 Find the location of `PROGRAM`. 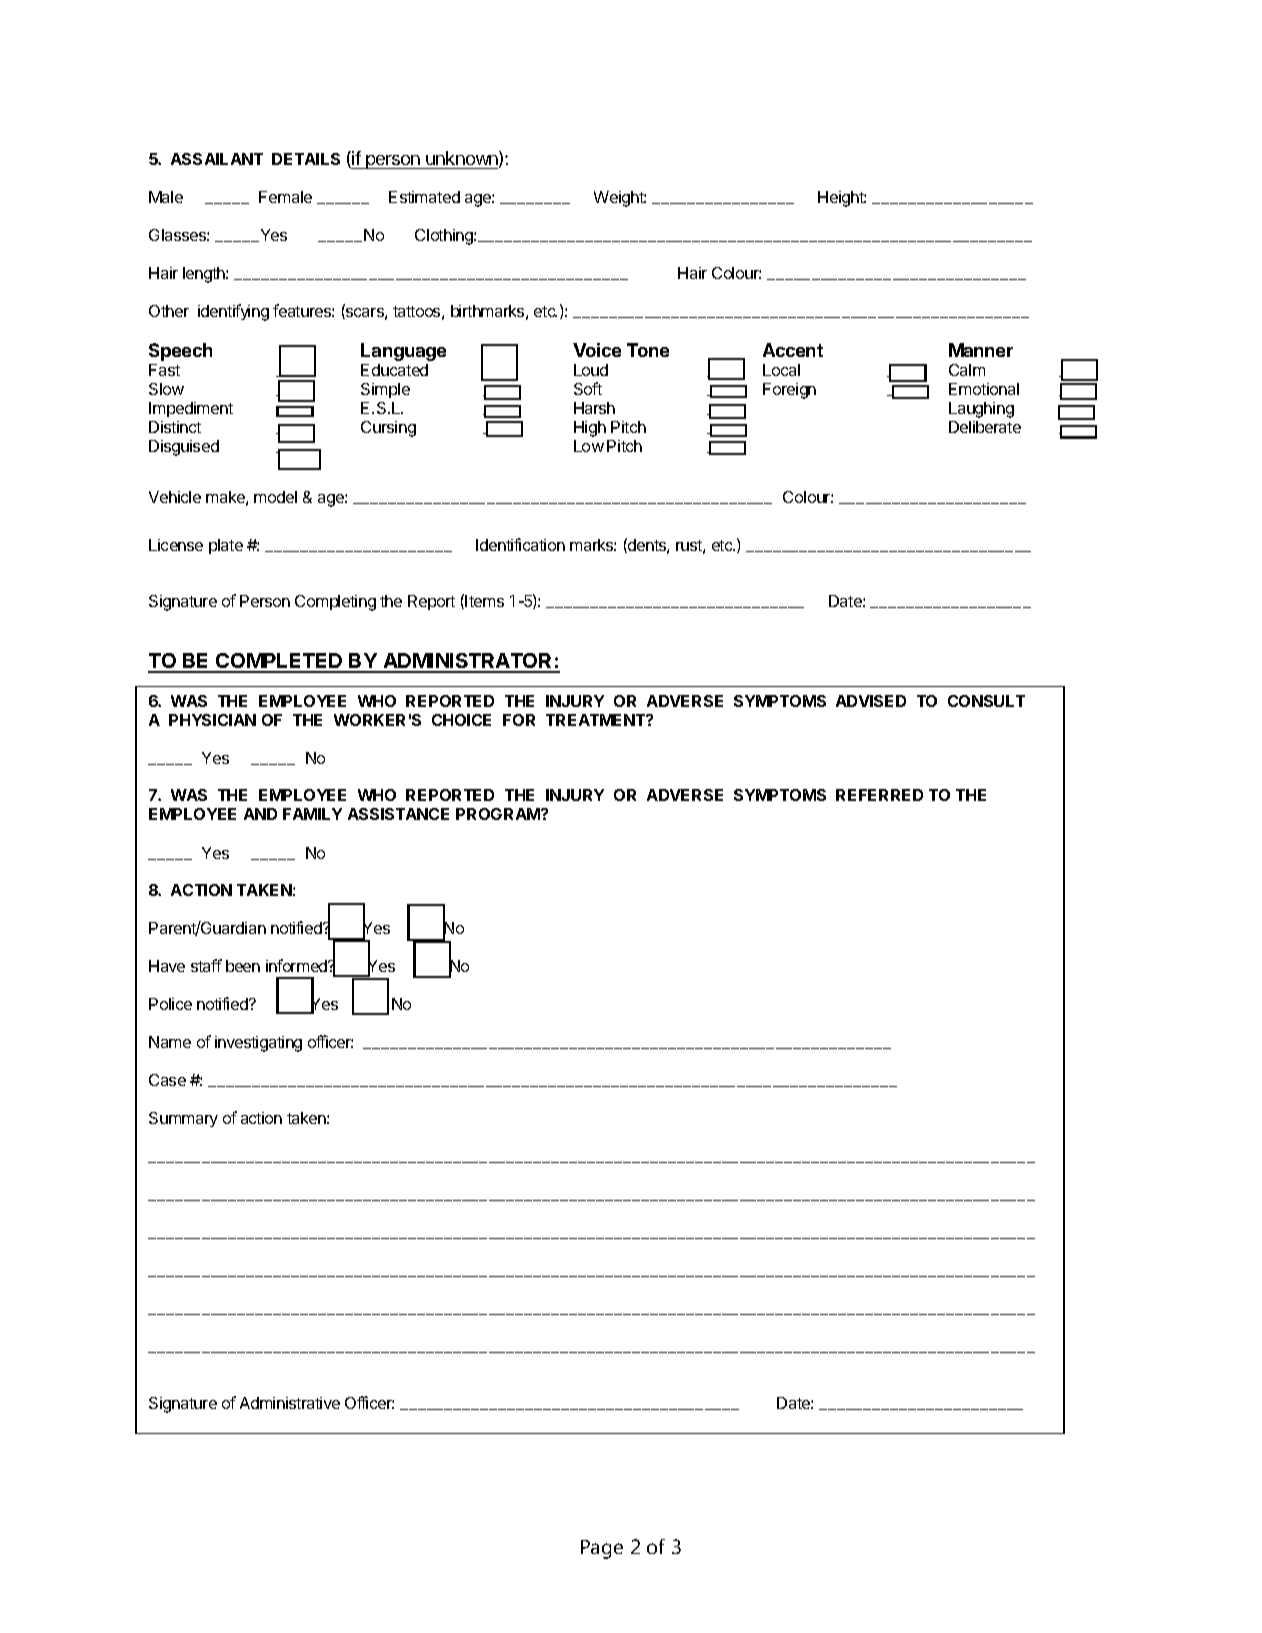

PROGRAM is located at coordinates (499, 814).
